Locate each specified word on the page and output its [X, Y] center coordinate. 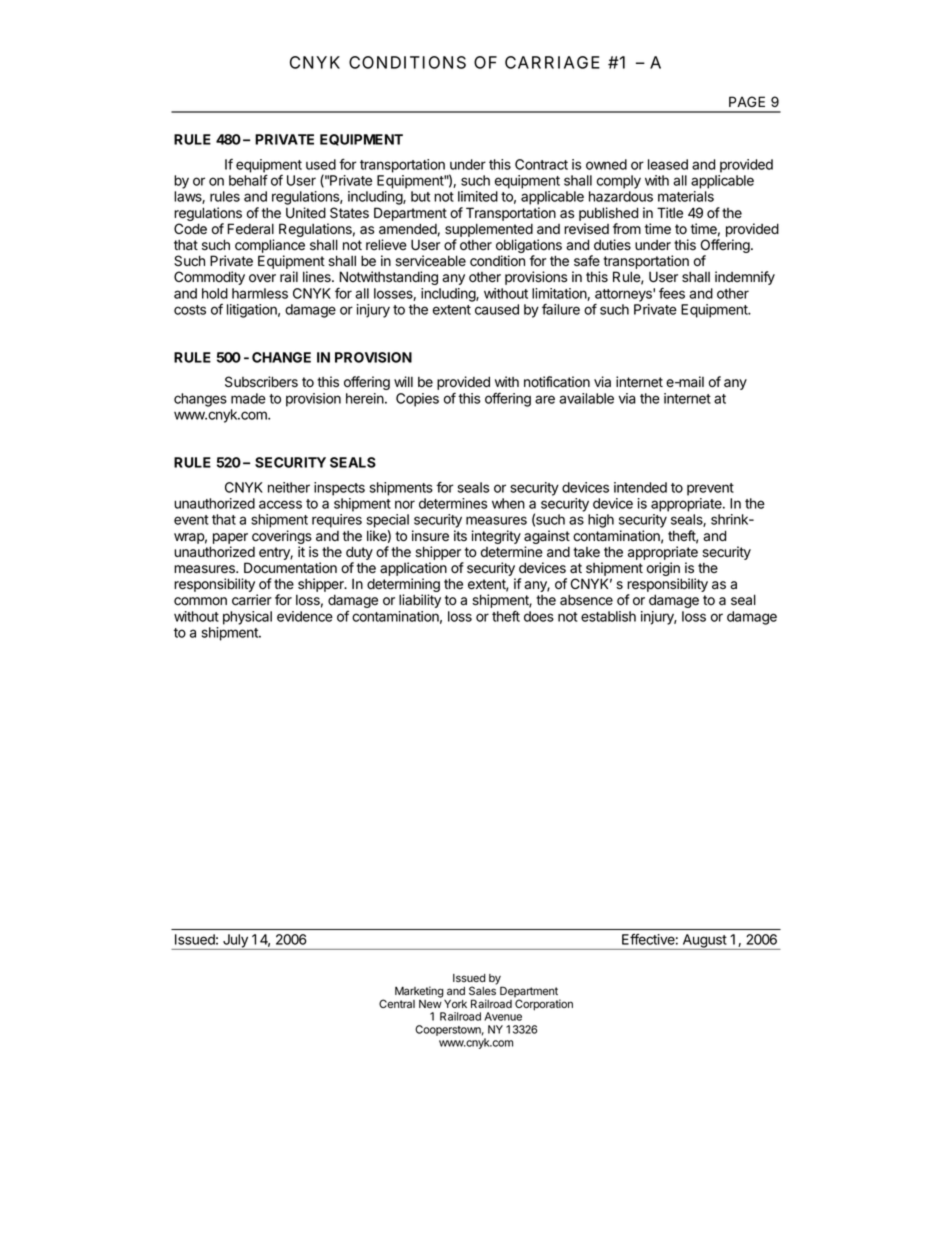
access [280, 504]
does [539, 616]
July [235, 942]
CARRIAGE [552, 62]
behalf [248, 180]
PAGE [747, 101]
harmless [260, 293]
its [460, 535]
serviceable [430, 261]
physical [247, 618]
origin [664, 570]
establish [608, 616]
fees [672, 293]
